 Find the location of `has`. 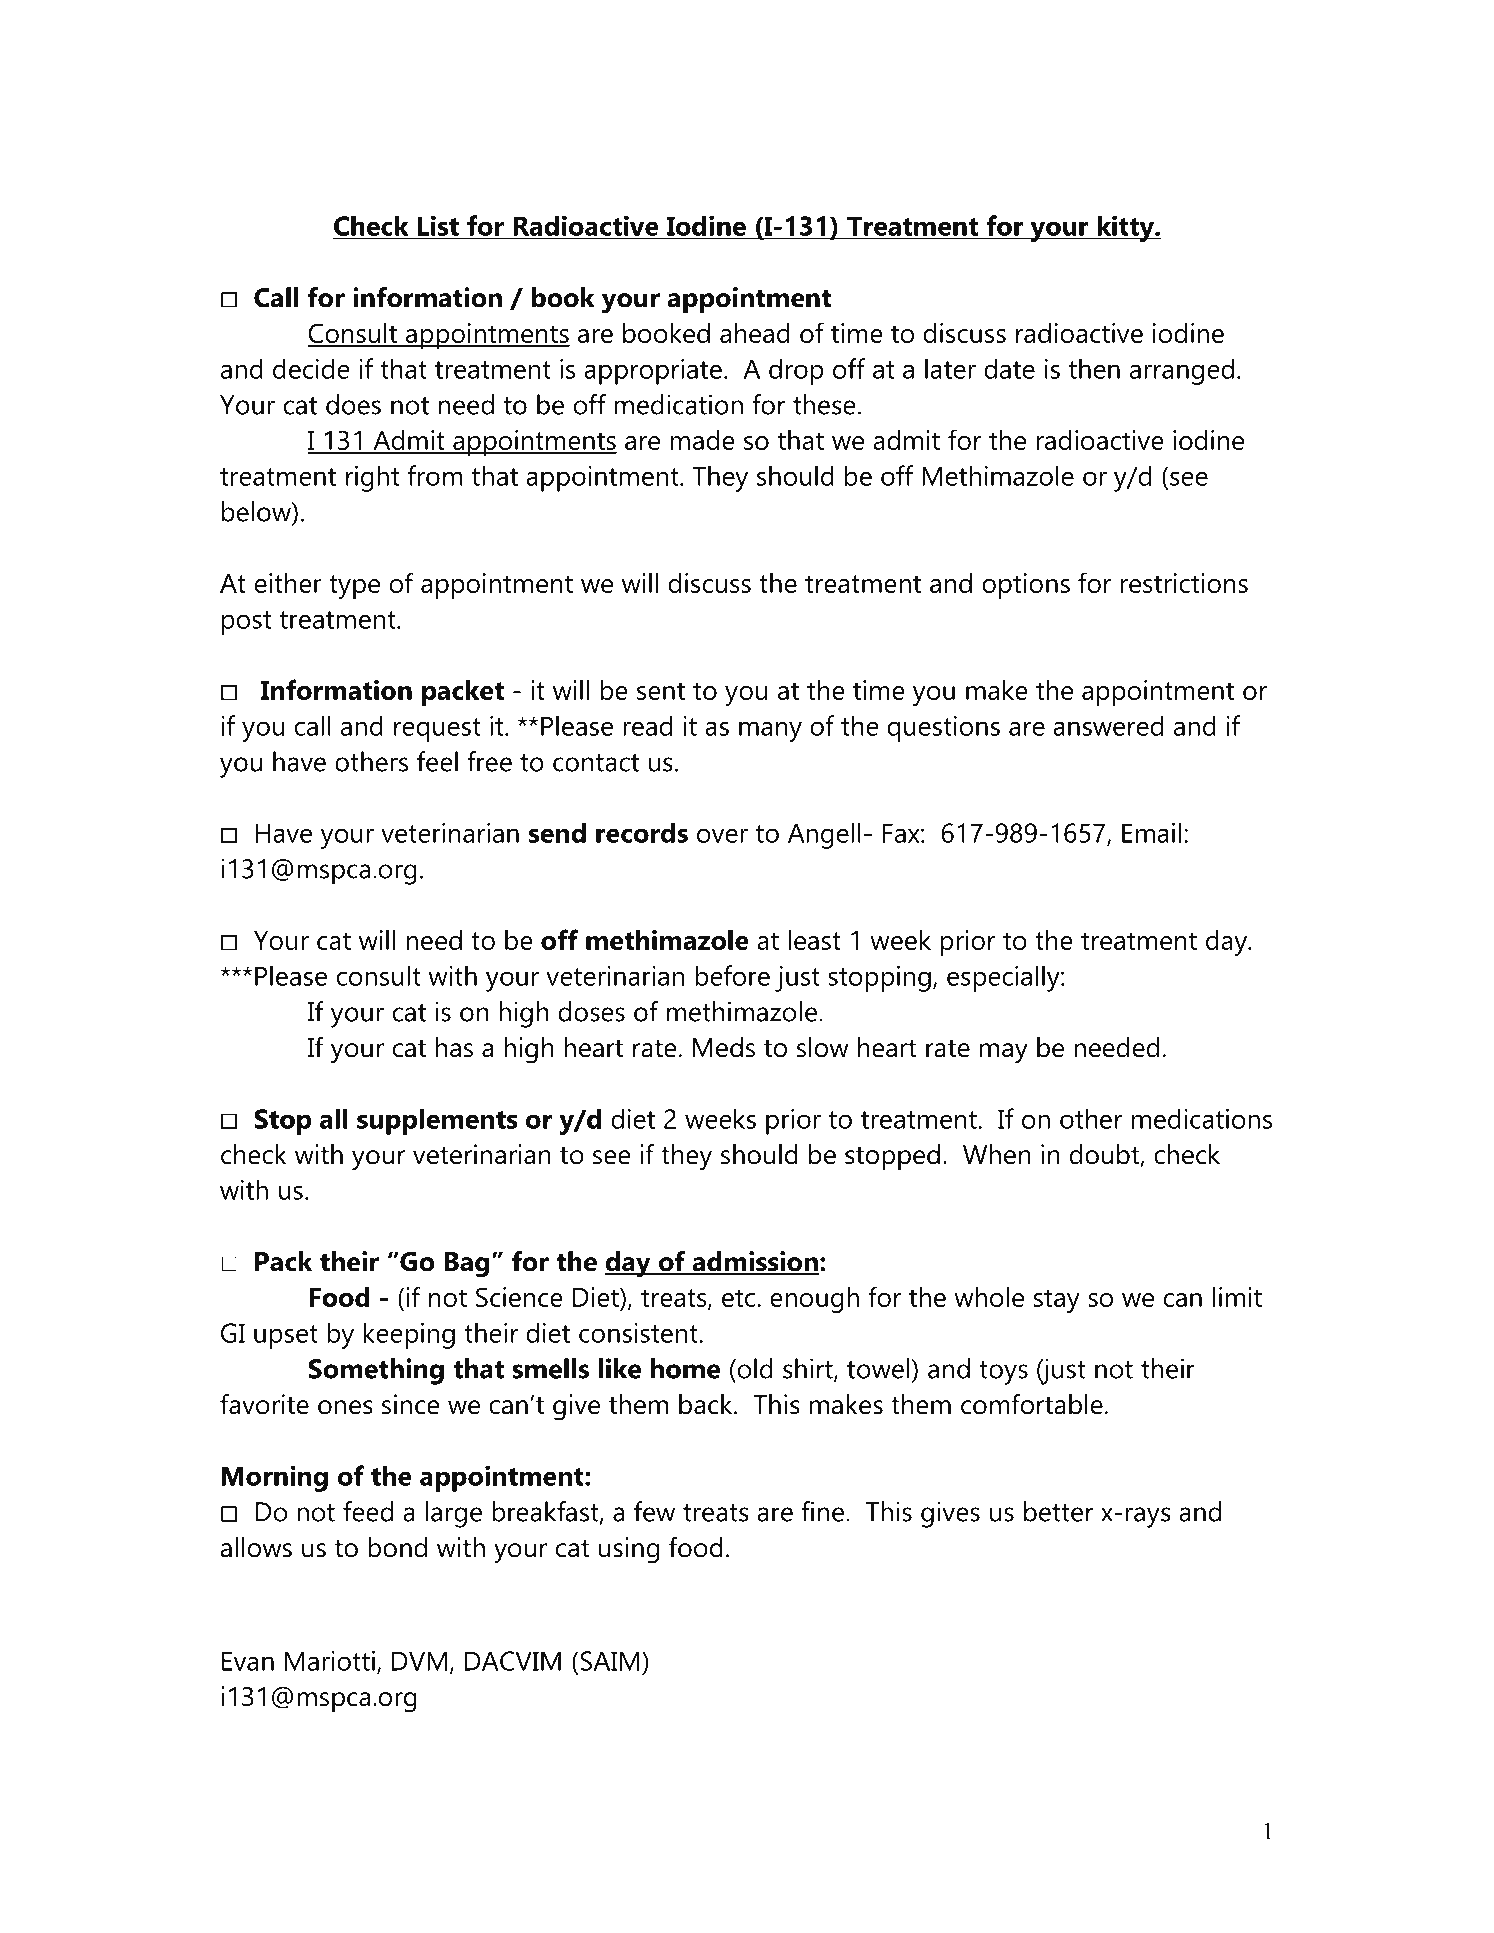

has is located at coordinates (454, 1047).
